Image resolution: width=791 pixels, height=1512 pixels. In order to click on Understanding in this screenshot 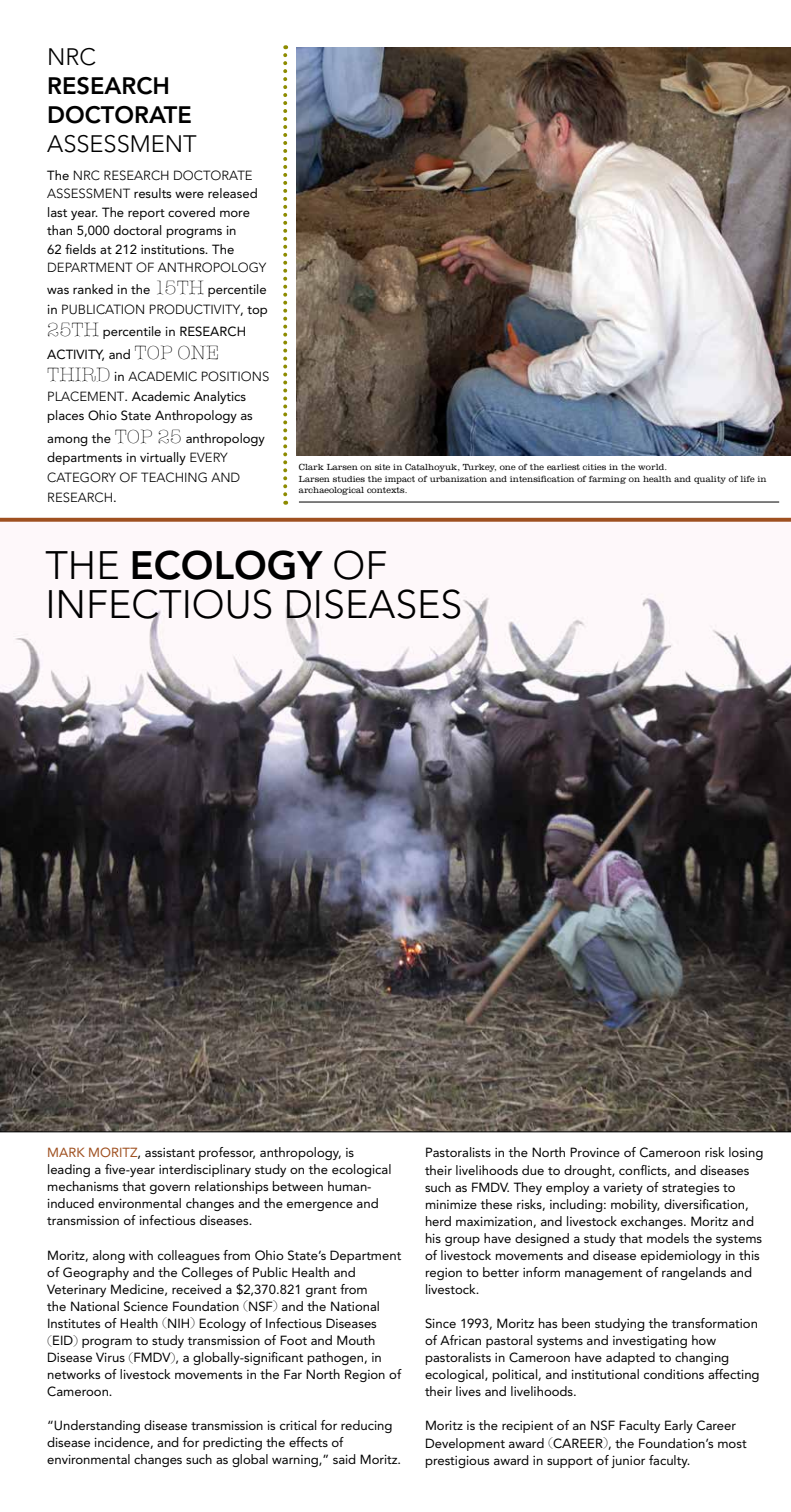, I will do `click(97, 1426)`.
